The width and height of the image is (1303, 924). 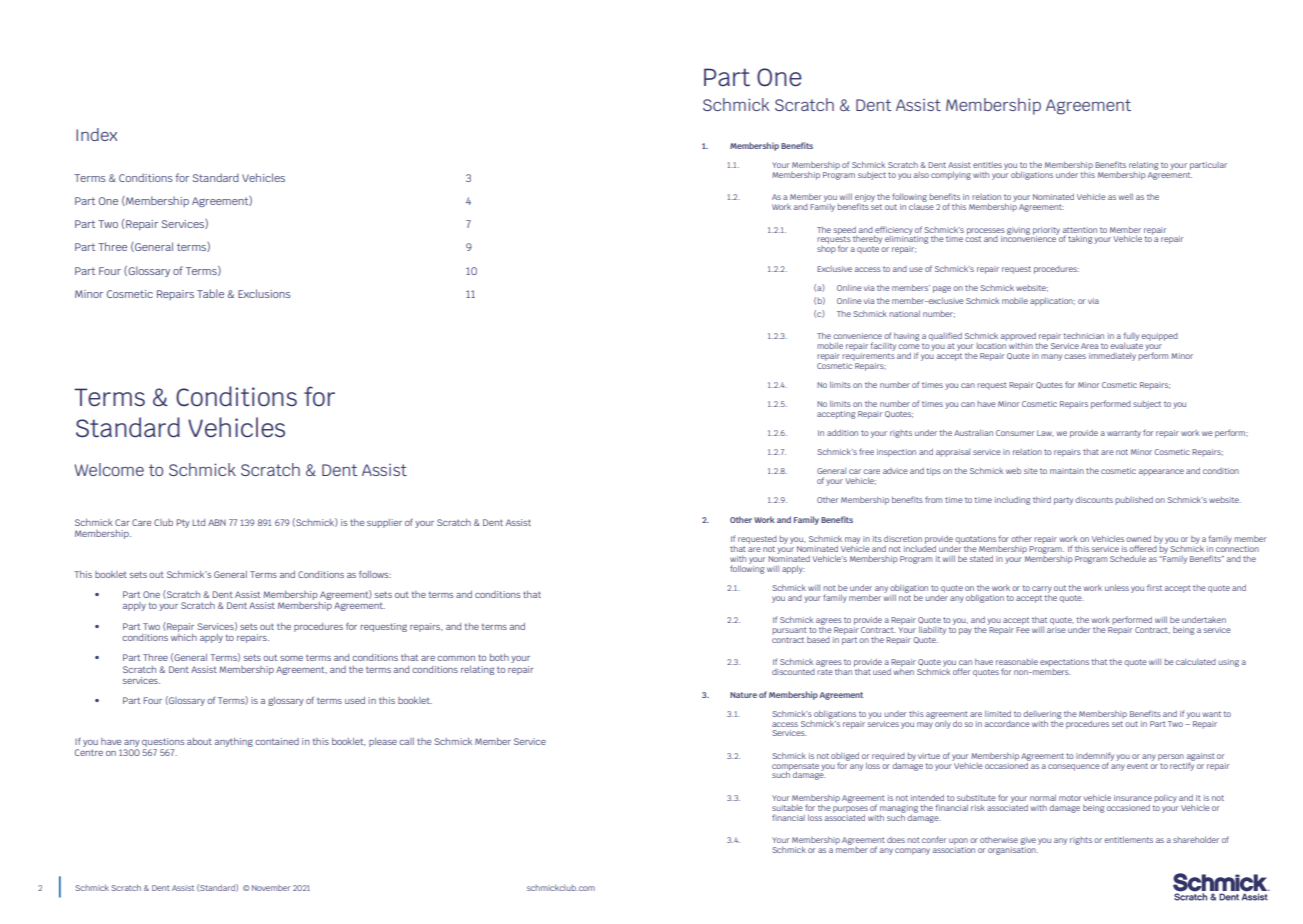 What do you see at coordinates (184, 636) in the image?
I see `which` at bounding box center [184, 636].
